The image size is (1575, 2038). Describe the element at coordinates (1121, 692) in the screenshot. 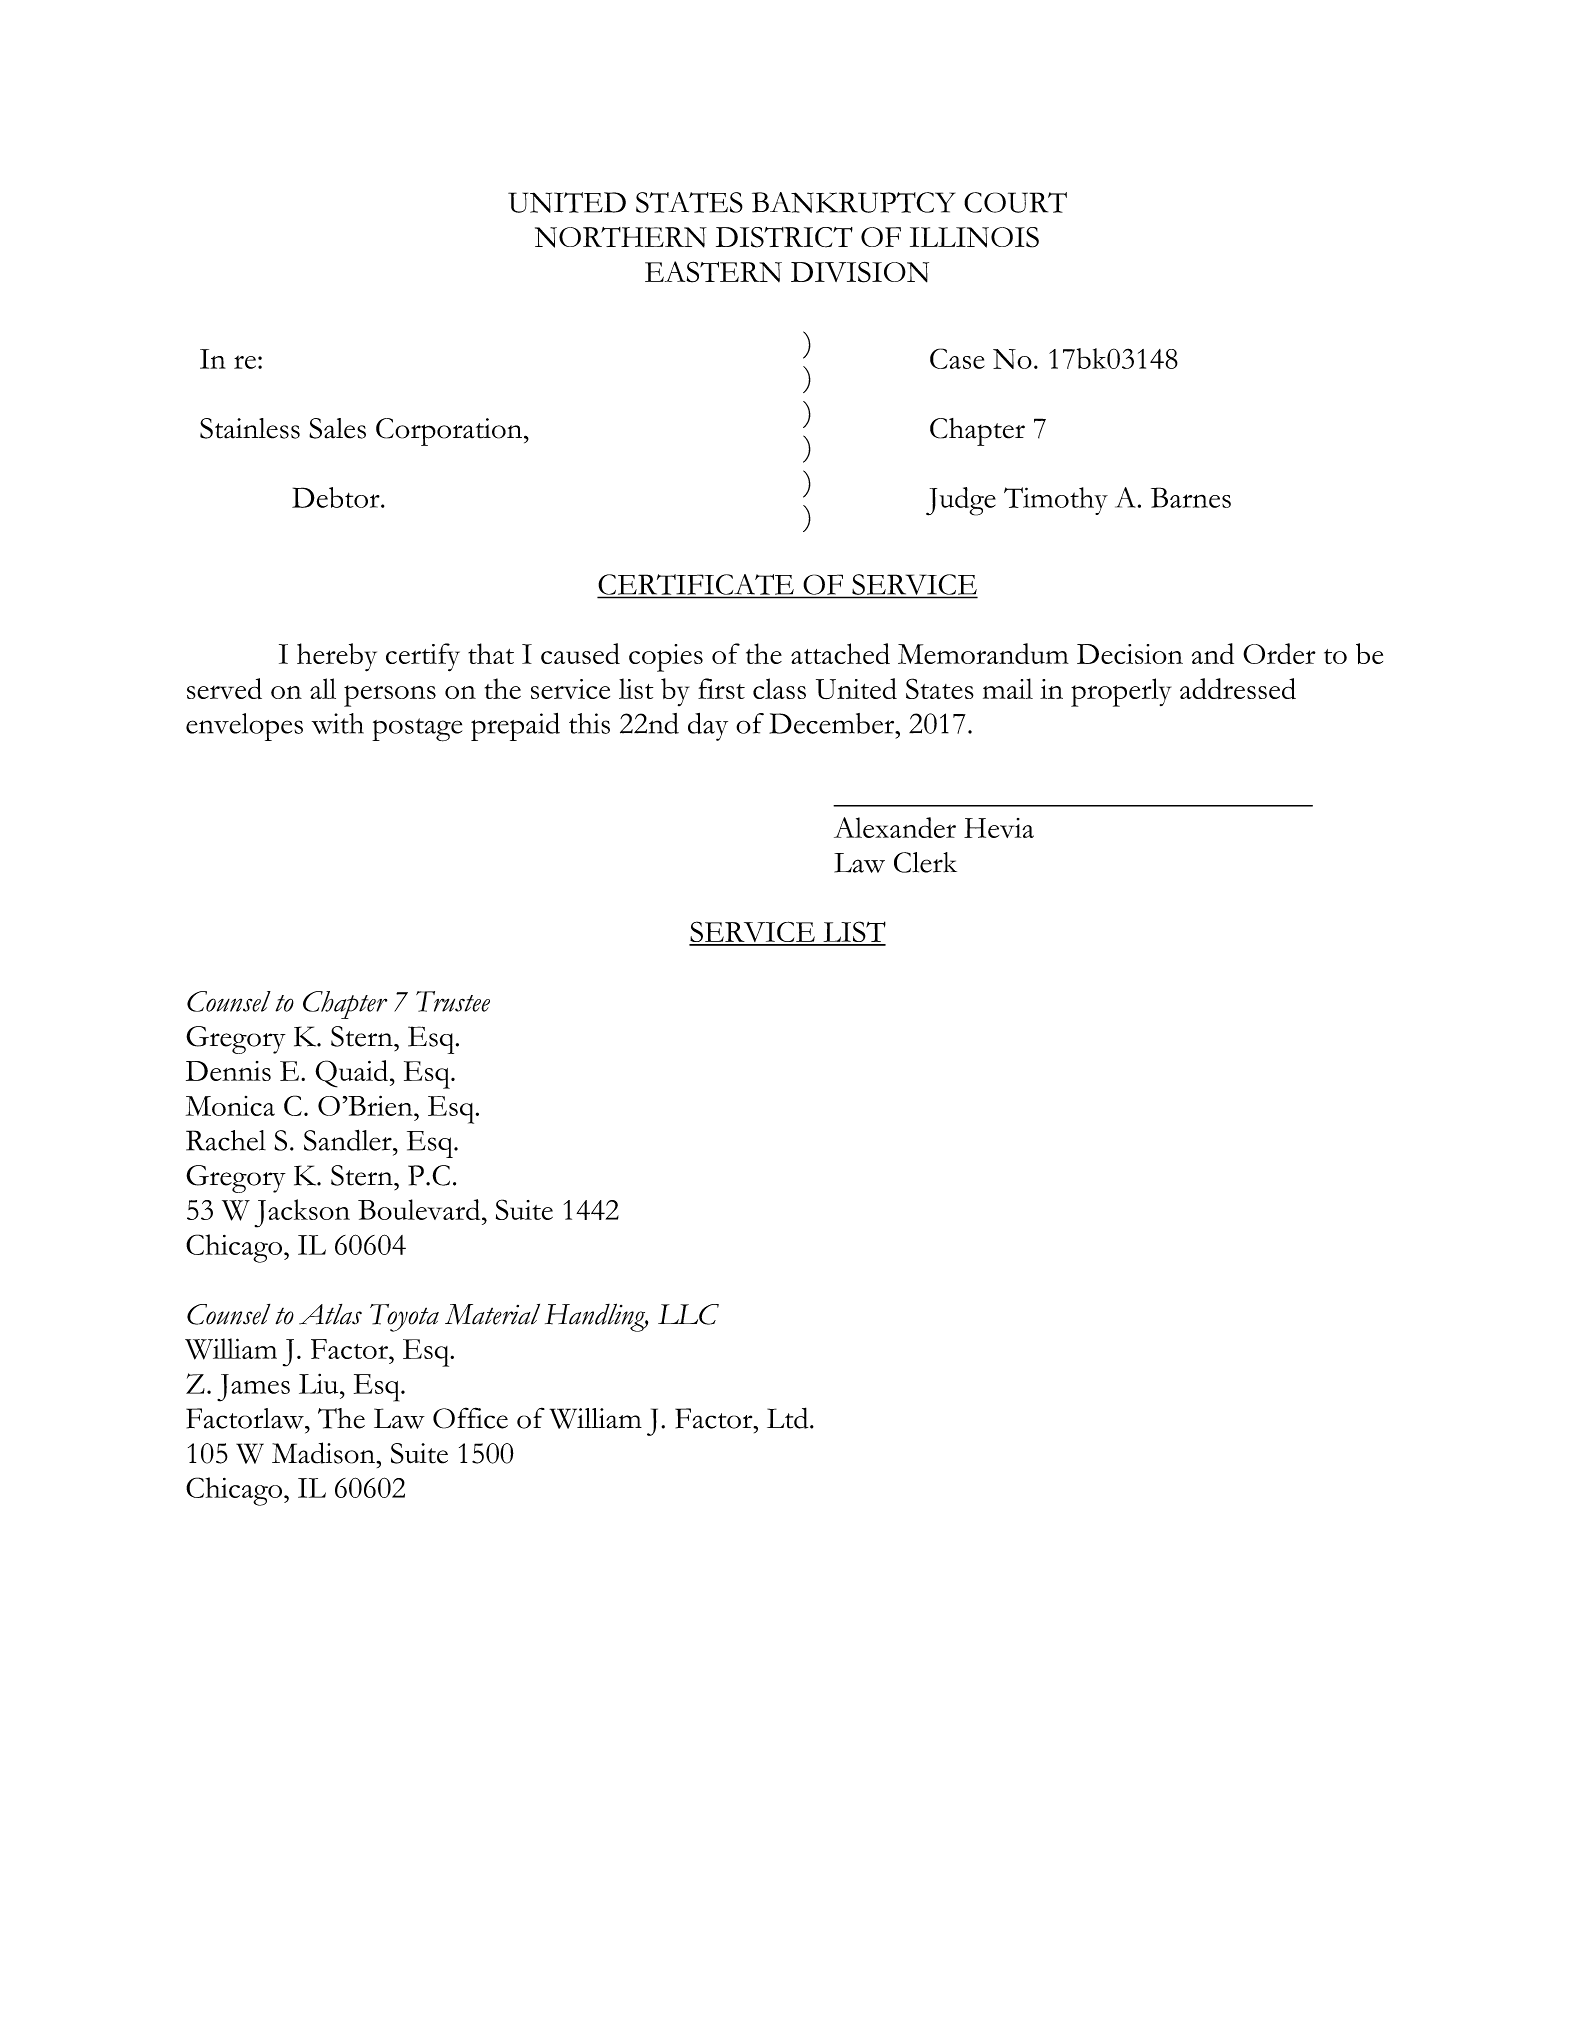

I see `properly` at that location.
